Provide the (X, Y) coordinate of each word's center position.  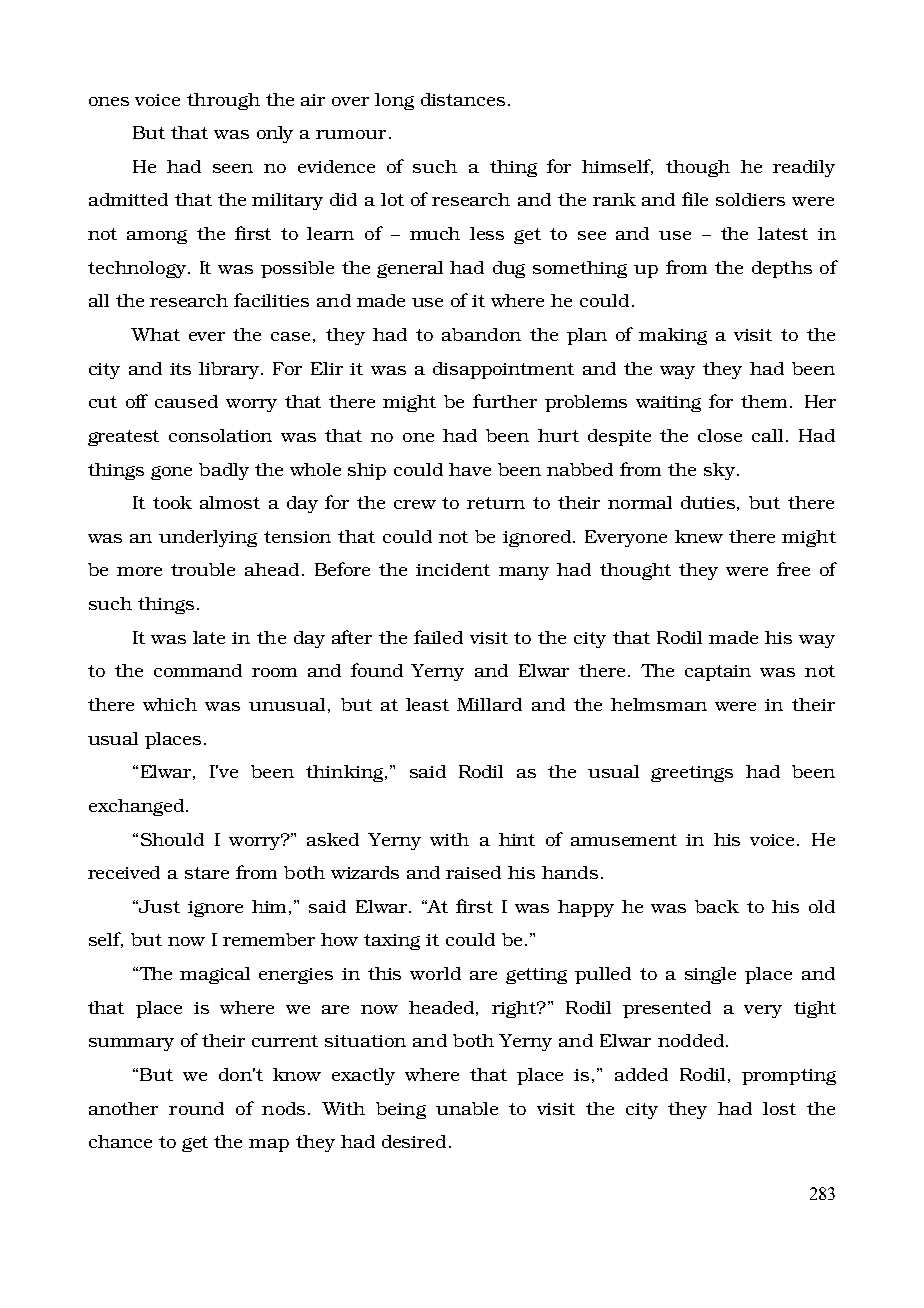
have (470, 469)
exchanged (136, 807)
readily (804, 168)
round (196, 1108)
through (223, 101)
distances (463, 99)
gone (171, 473)
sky (719, 471)
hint (517, 839)
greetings (692, 774)
